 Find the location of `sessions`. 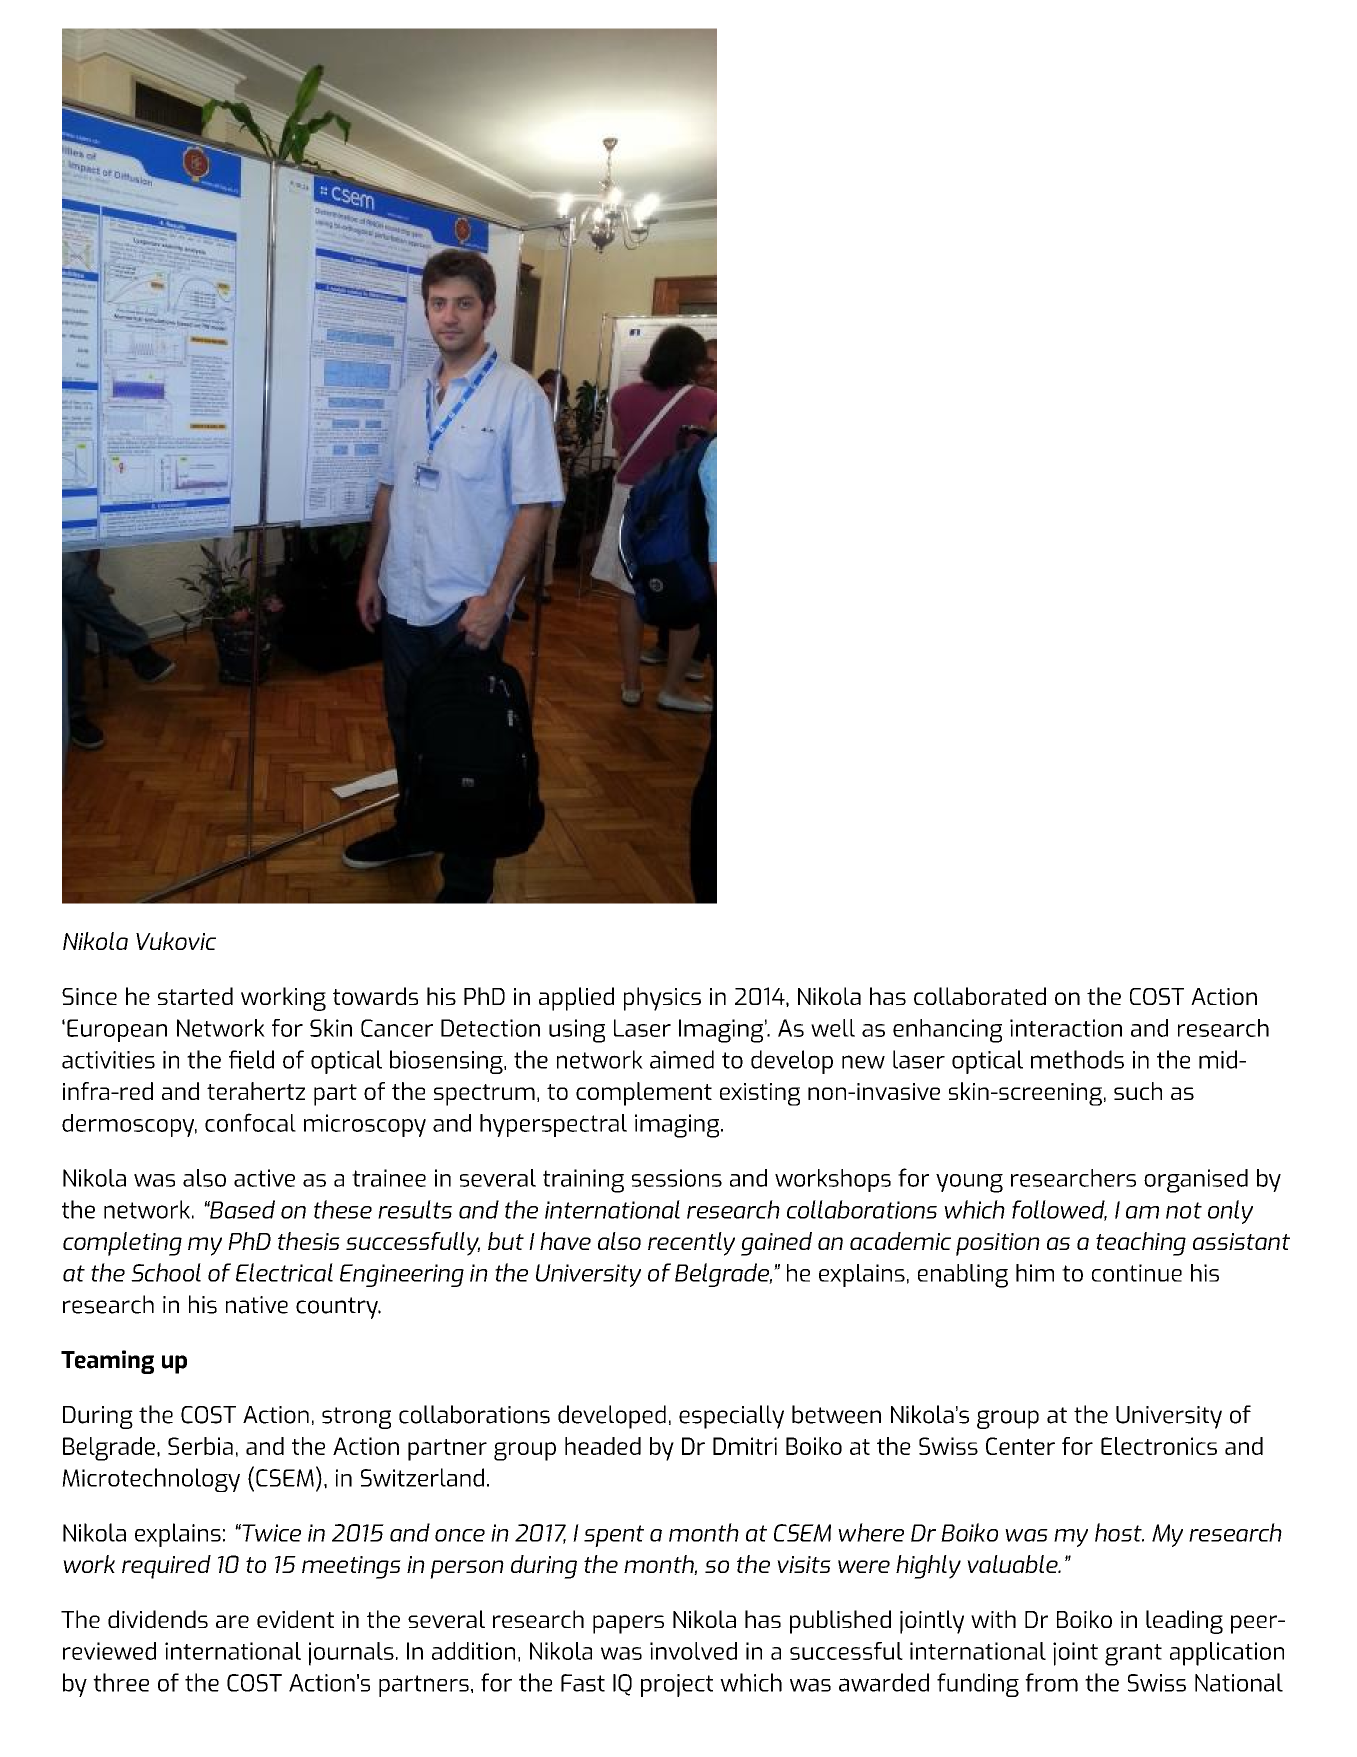

sessions is located at coordinates (677, 1178).
